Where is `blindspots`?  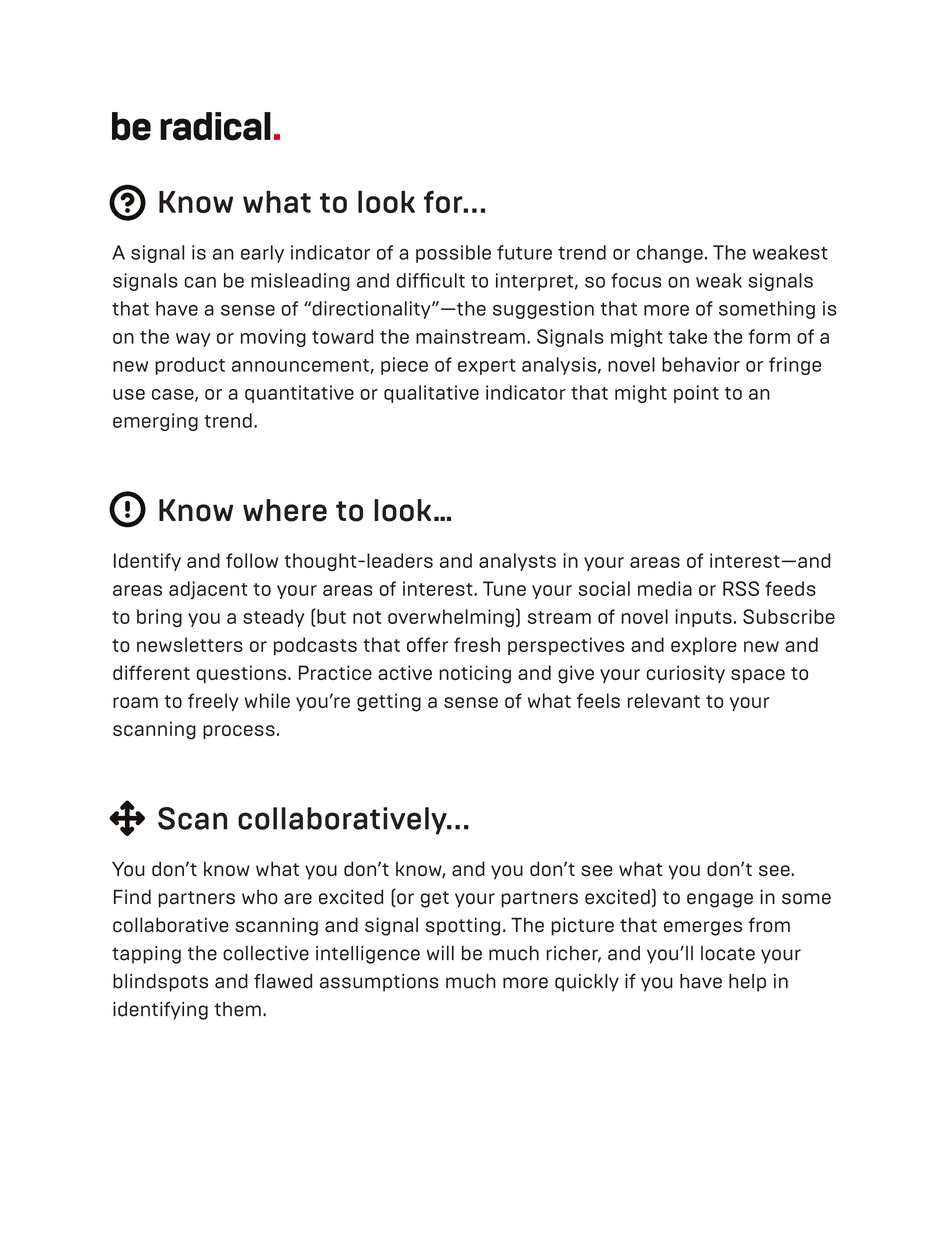 blindspots is located at coordinates (160, 983).
